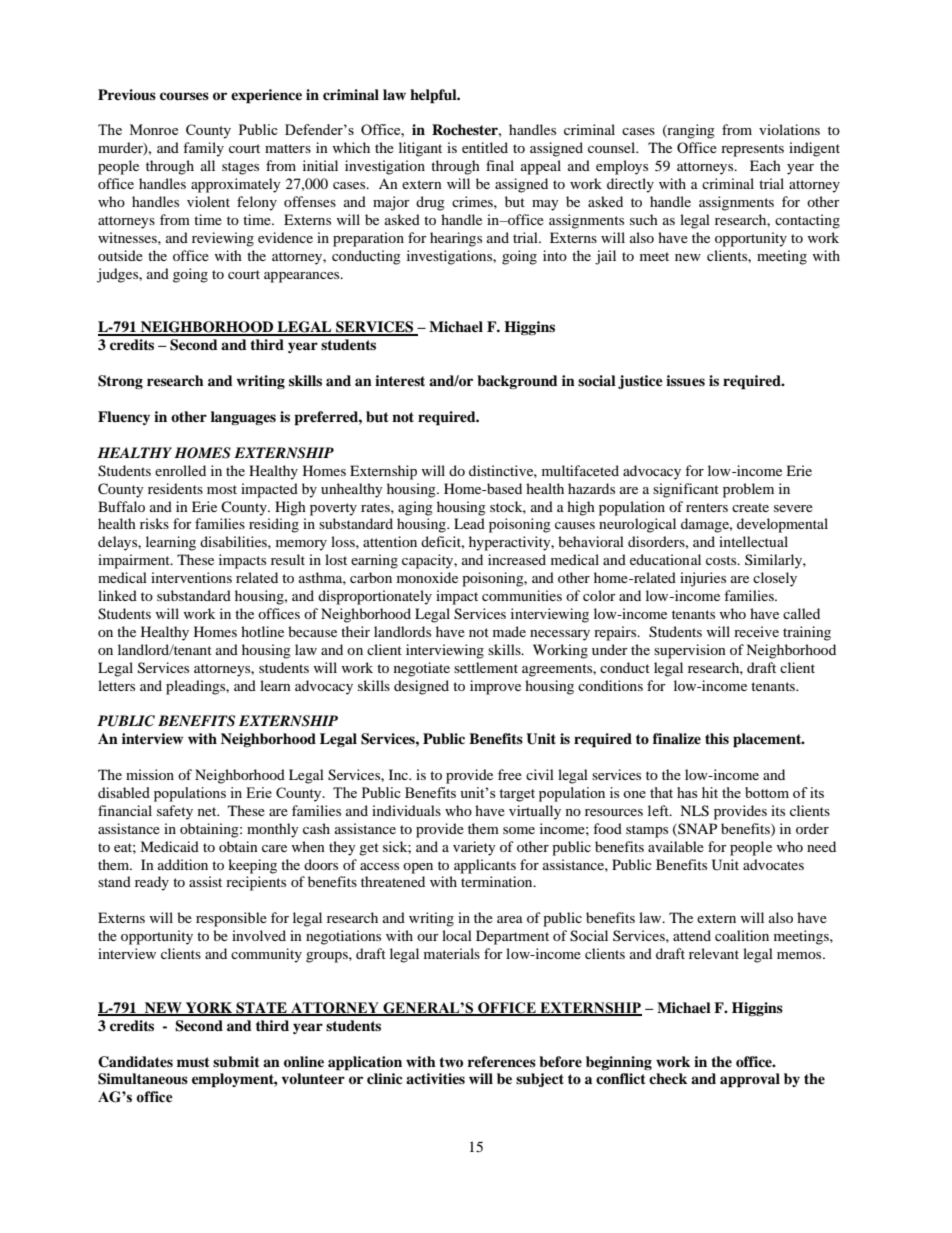 This screenshot has width=952, height=1233. I want to click on represents, so click(752, 150).
